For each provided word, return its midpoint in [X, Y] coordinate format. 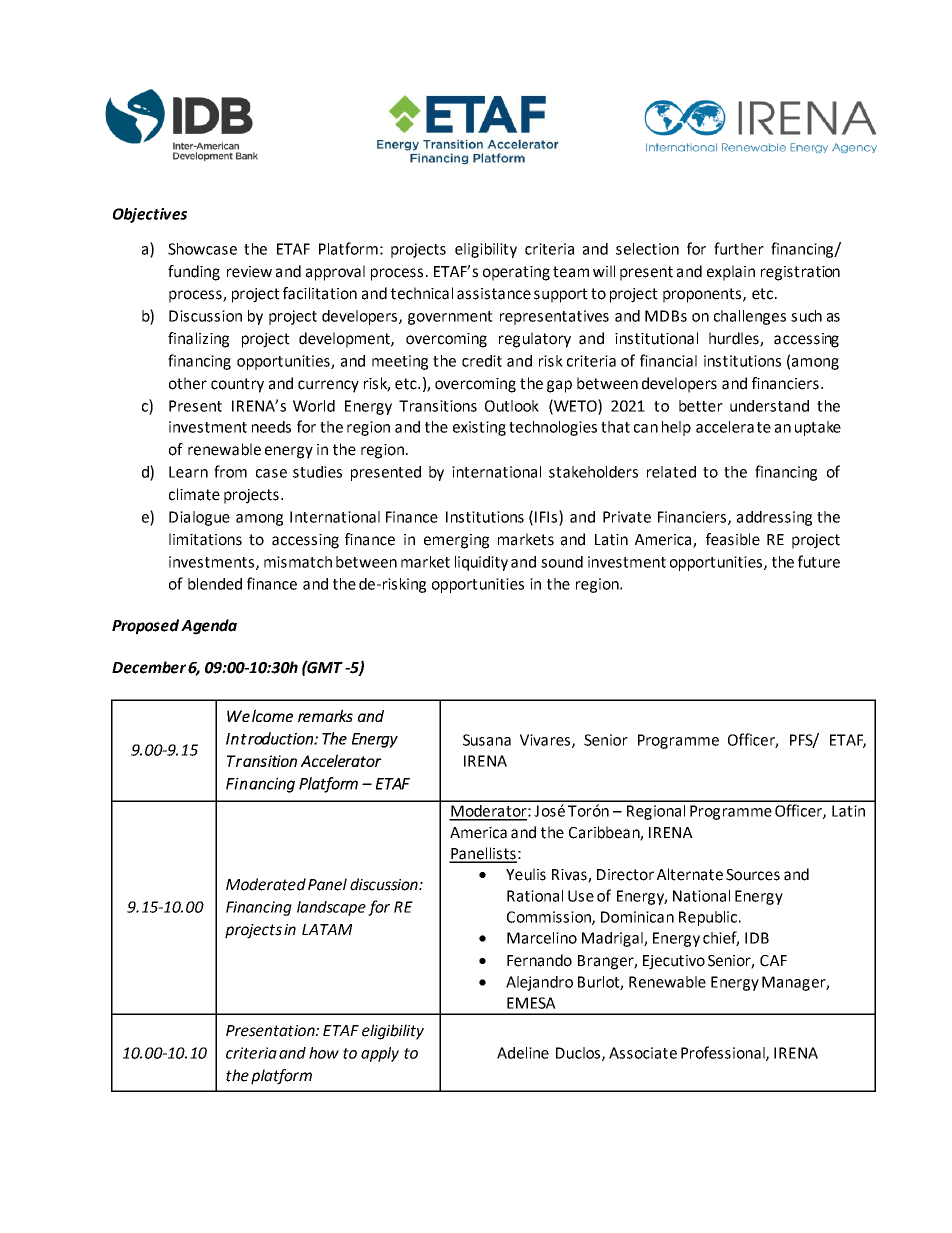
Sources [753, 875]
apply [380, 1054]
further [739, 248]
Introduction [270, 738]
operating [516, 273]
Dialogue [199, 518]
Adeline [523, 1053]
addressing [774, 518]
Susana [487, 740]
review [249, 272]
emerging [456, 541]
